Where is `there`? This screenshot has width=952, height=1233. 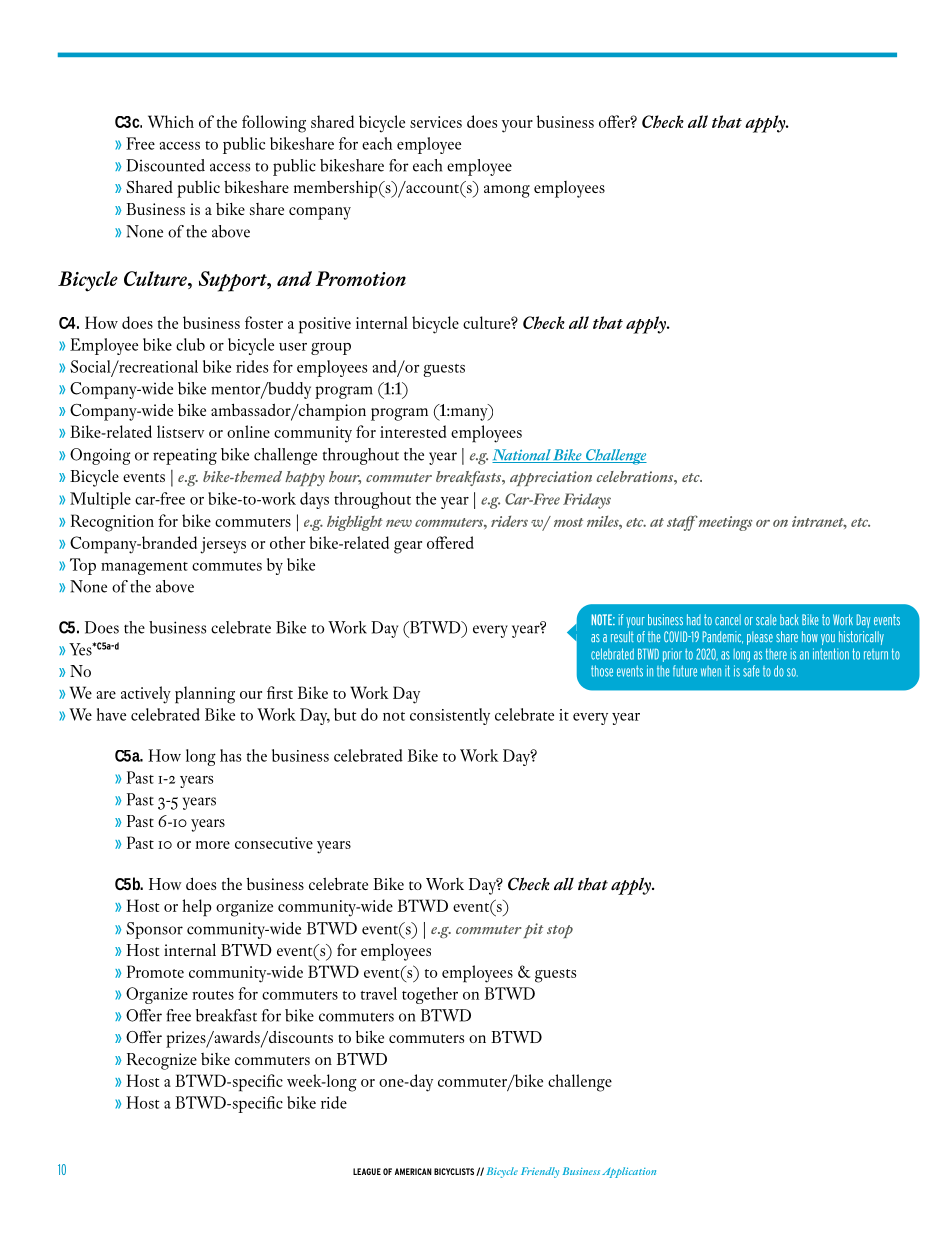 there is located at coordinates (776, 654).
